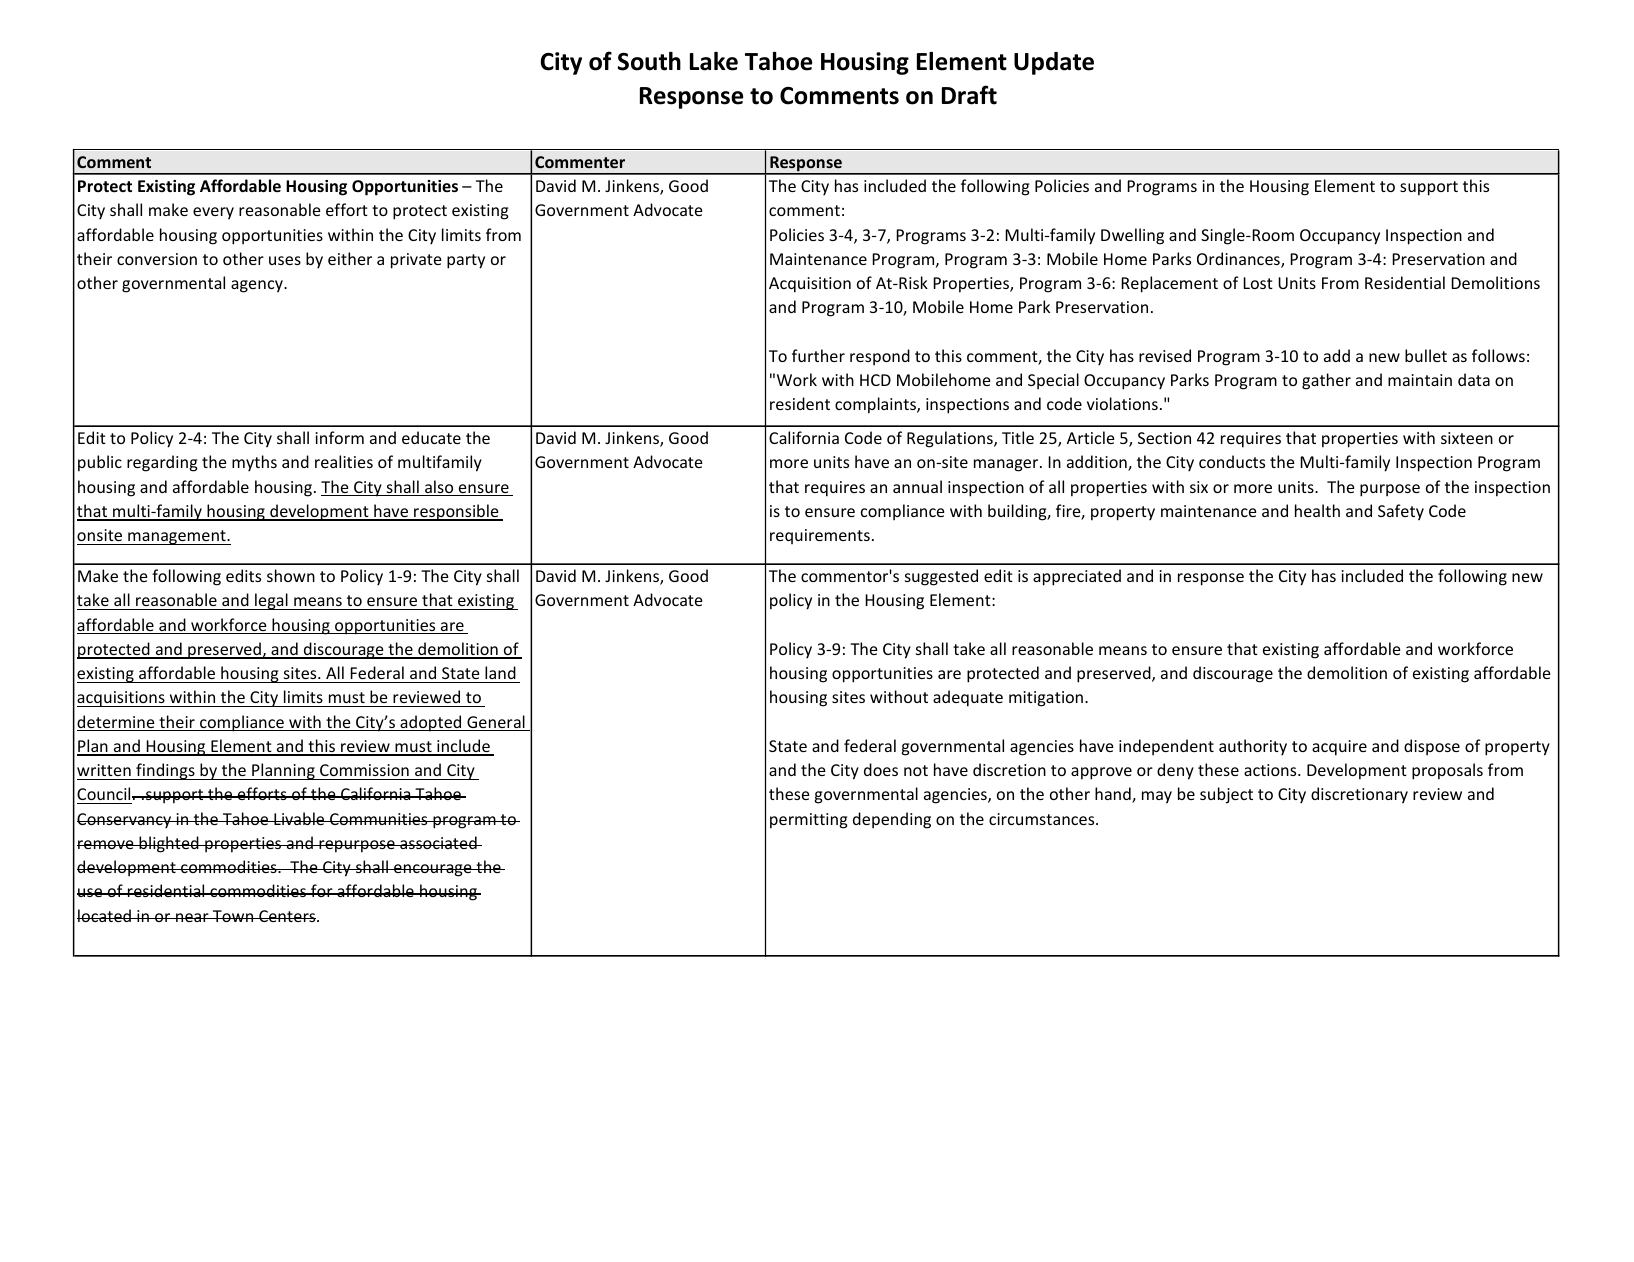  What do you see at coordinates (917, 486) in the image?
I see `annual` at bounding box center [917, 486].
